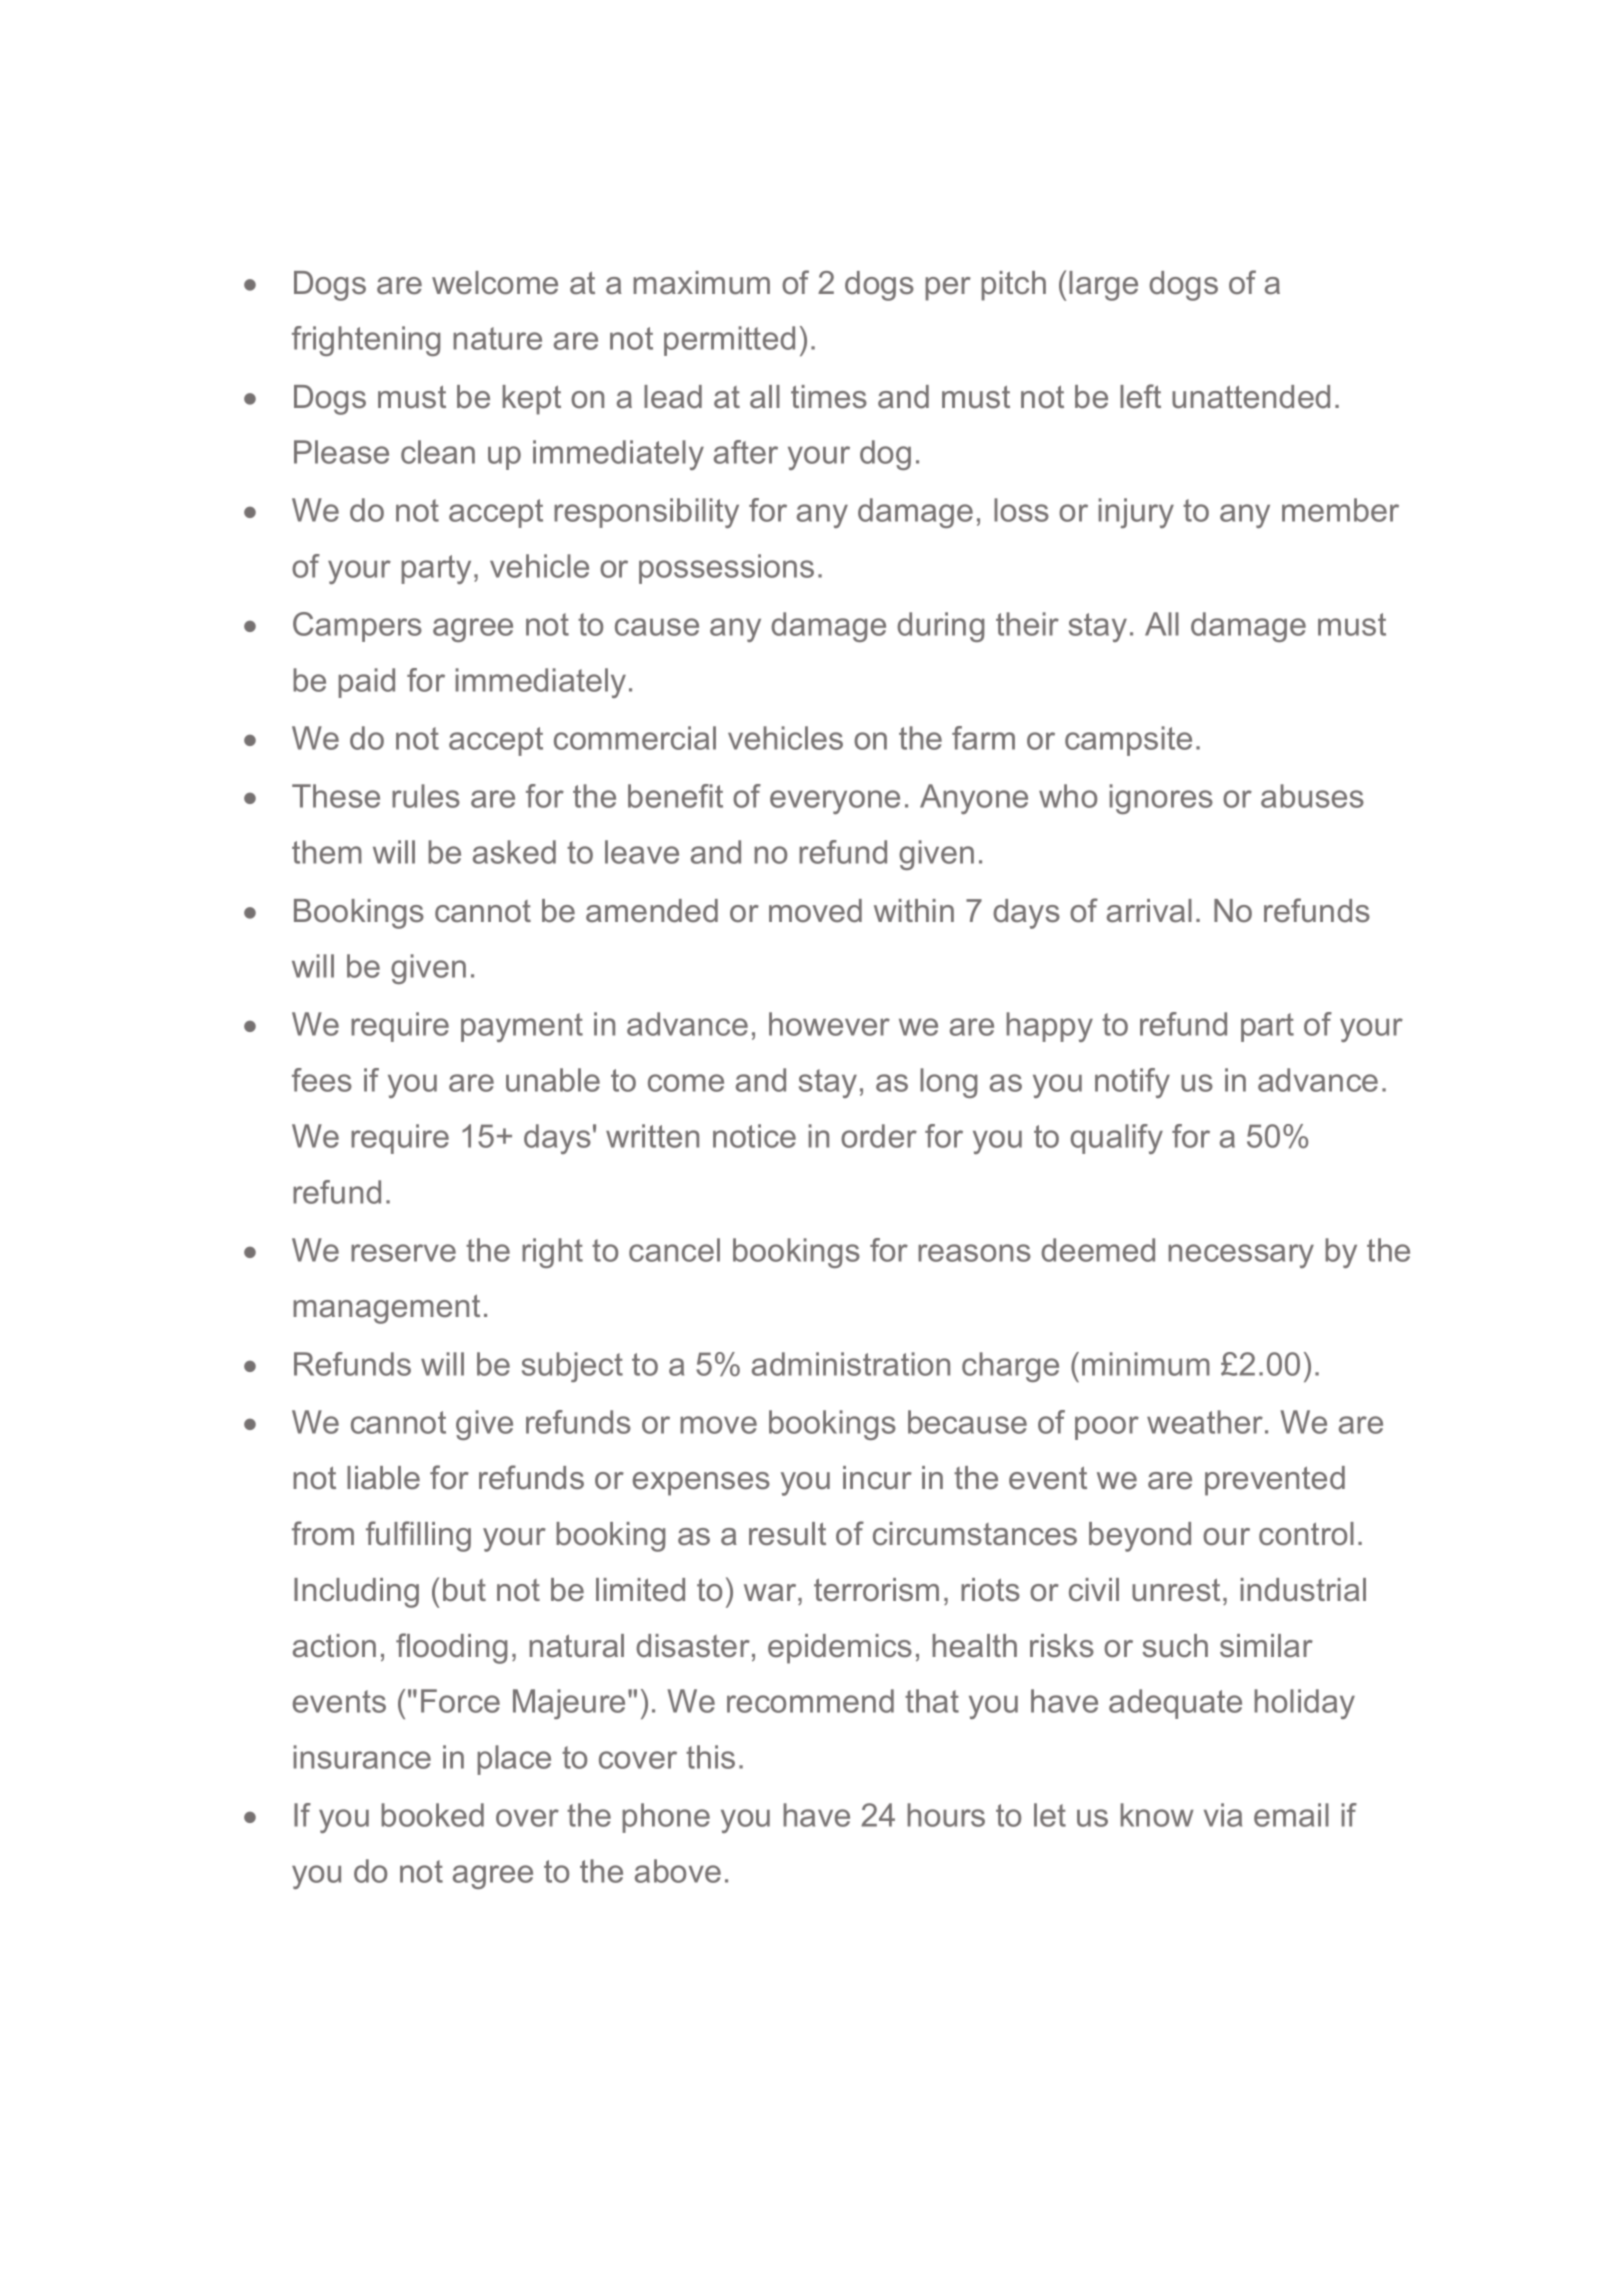 Image resolution: width=1607 pixels, height=2273 pixels. Describe the element at coordinates (432, 1815) in the image. I see `booked` at that location.
